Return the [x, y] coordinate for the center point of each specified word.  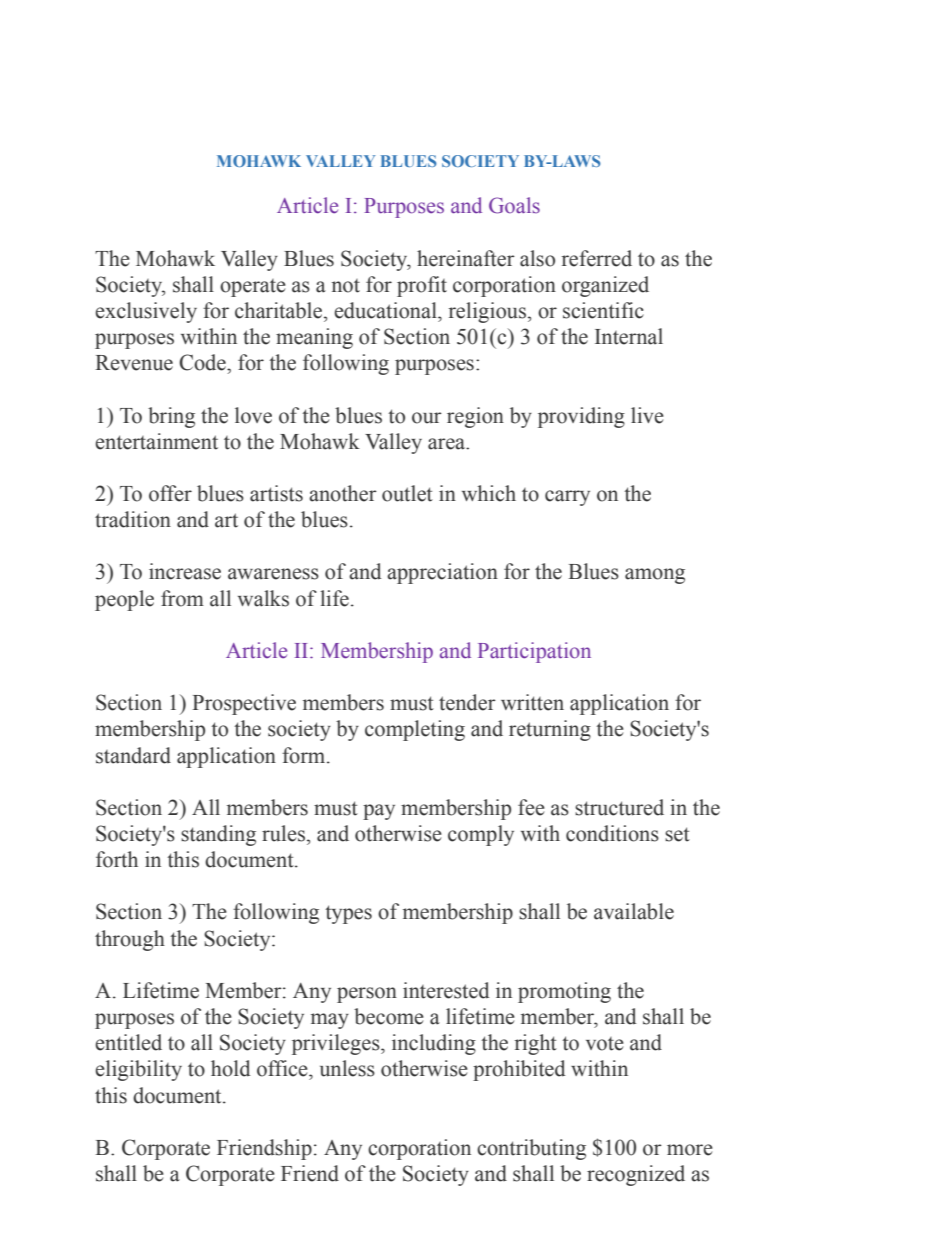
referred [597, 258]
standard [133, 755]
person [367, 995]
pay [379, 812]
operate [253, 288]
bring [171, 417]
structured [619, 807]
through [130, 940]
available [634, 911]
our [427, 418]
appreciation [442, 573]
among [655, 576]
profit [422, 286]
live [647, 415]
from [182, 598]
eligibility [138, 1070]
